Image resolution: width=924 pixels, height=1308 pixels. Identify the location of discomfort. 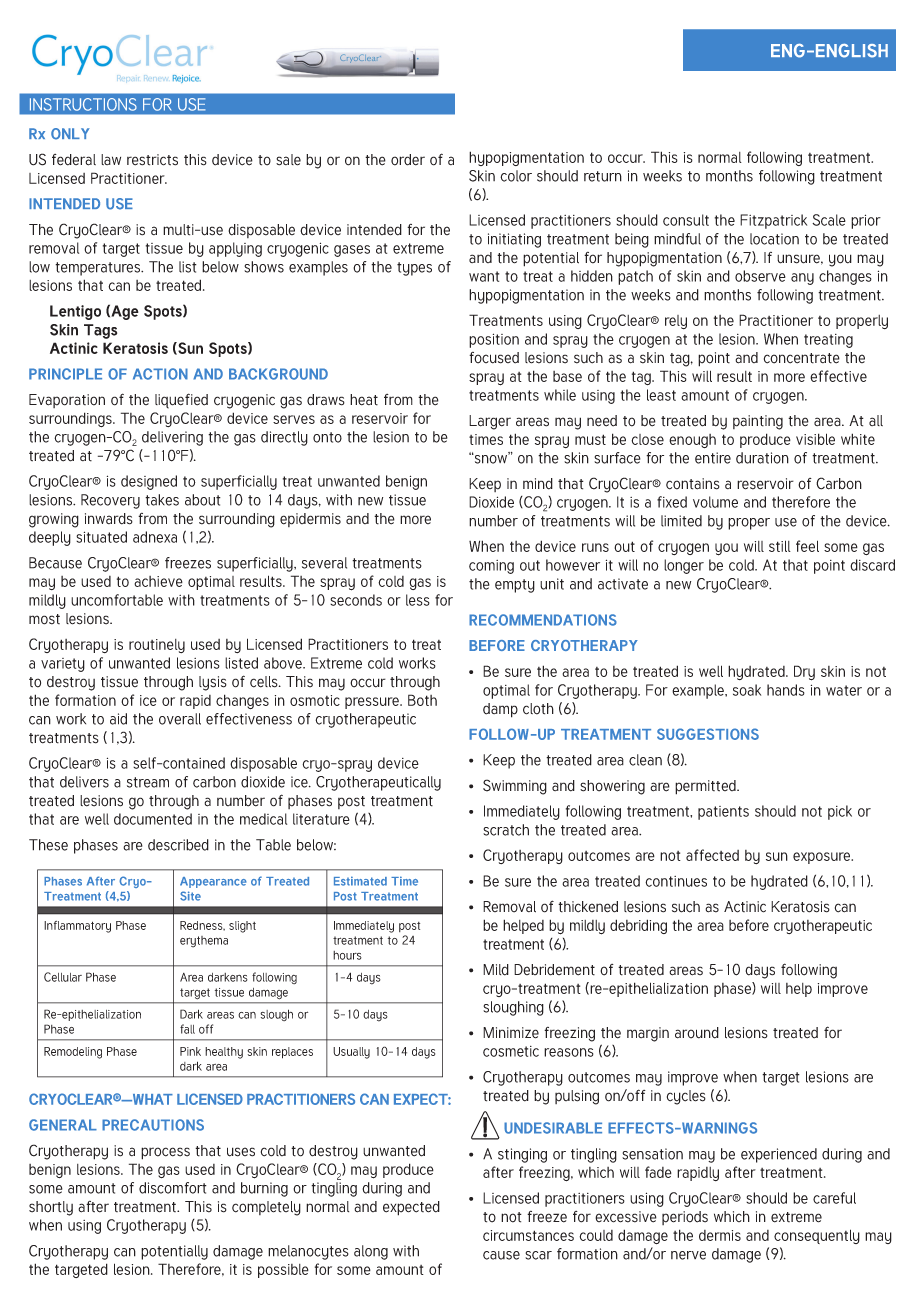
(173, 1188).
